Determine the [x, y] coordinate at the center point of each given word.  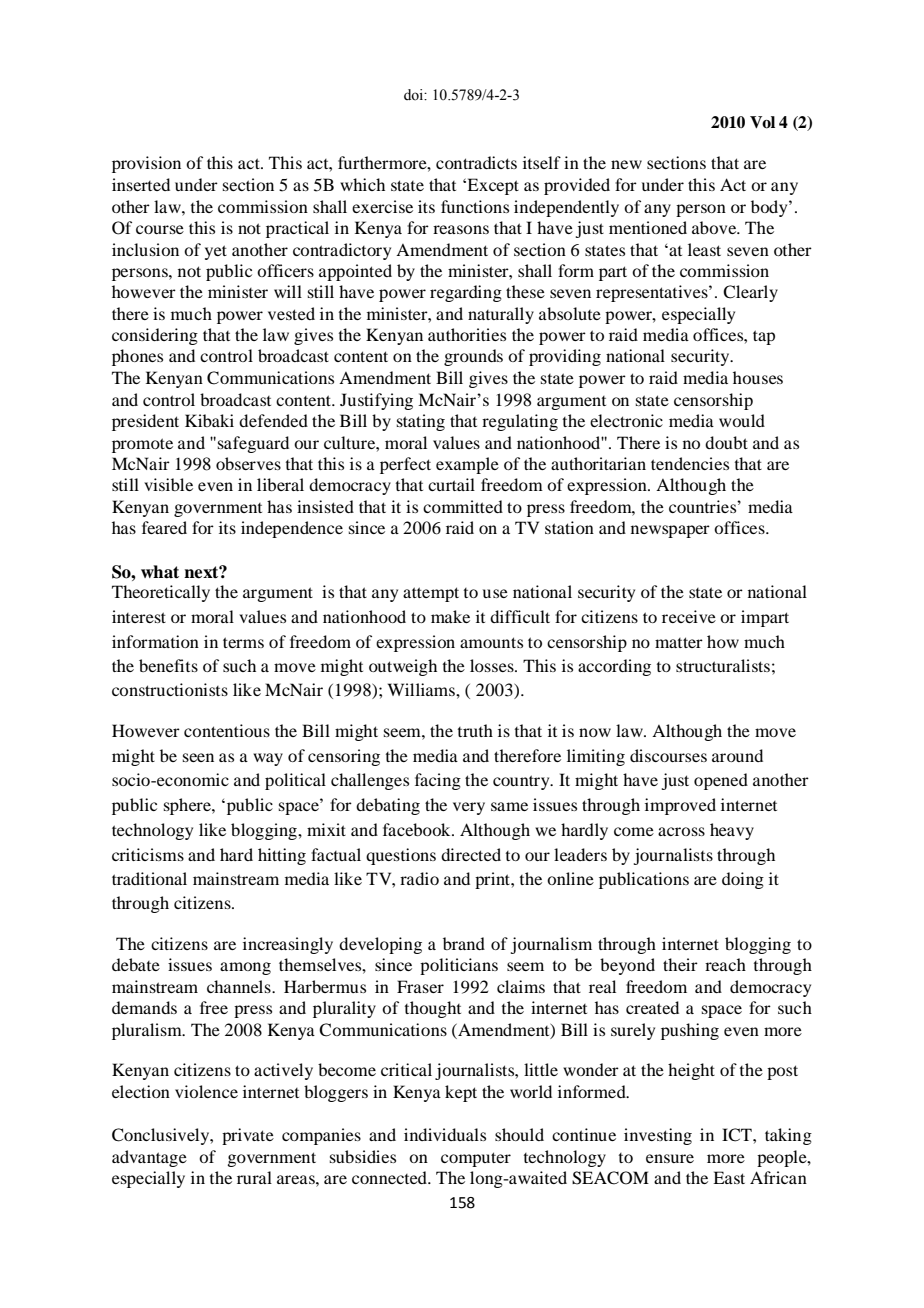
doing [743, 880]
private [248, 1136]
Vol [762, 122]
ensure [670, 1158]
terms [243, 642]
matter [679, 642]
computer [476, 1159]
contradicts [476, 162]
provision [146, 164]
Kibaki [209, 420]
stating [421, 422]
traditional [149, 878]
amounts [491, 642]
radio [419, 878]
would [742, 420]
